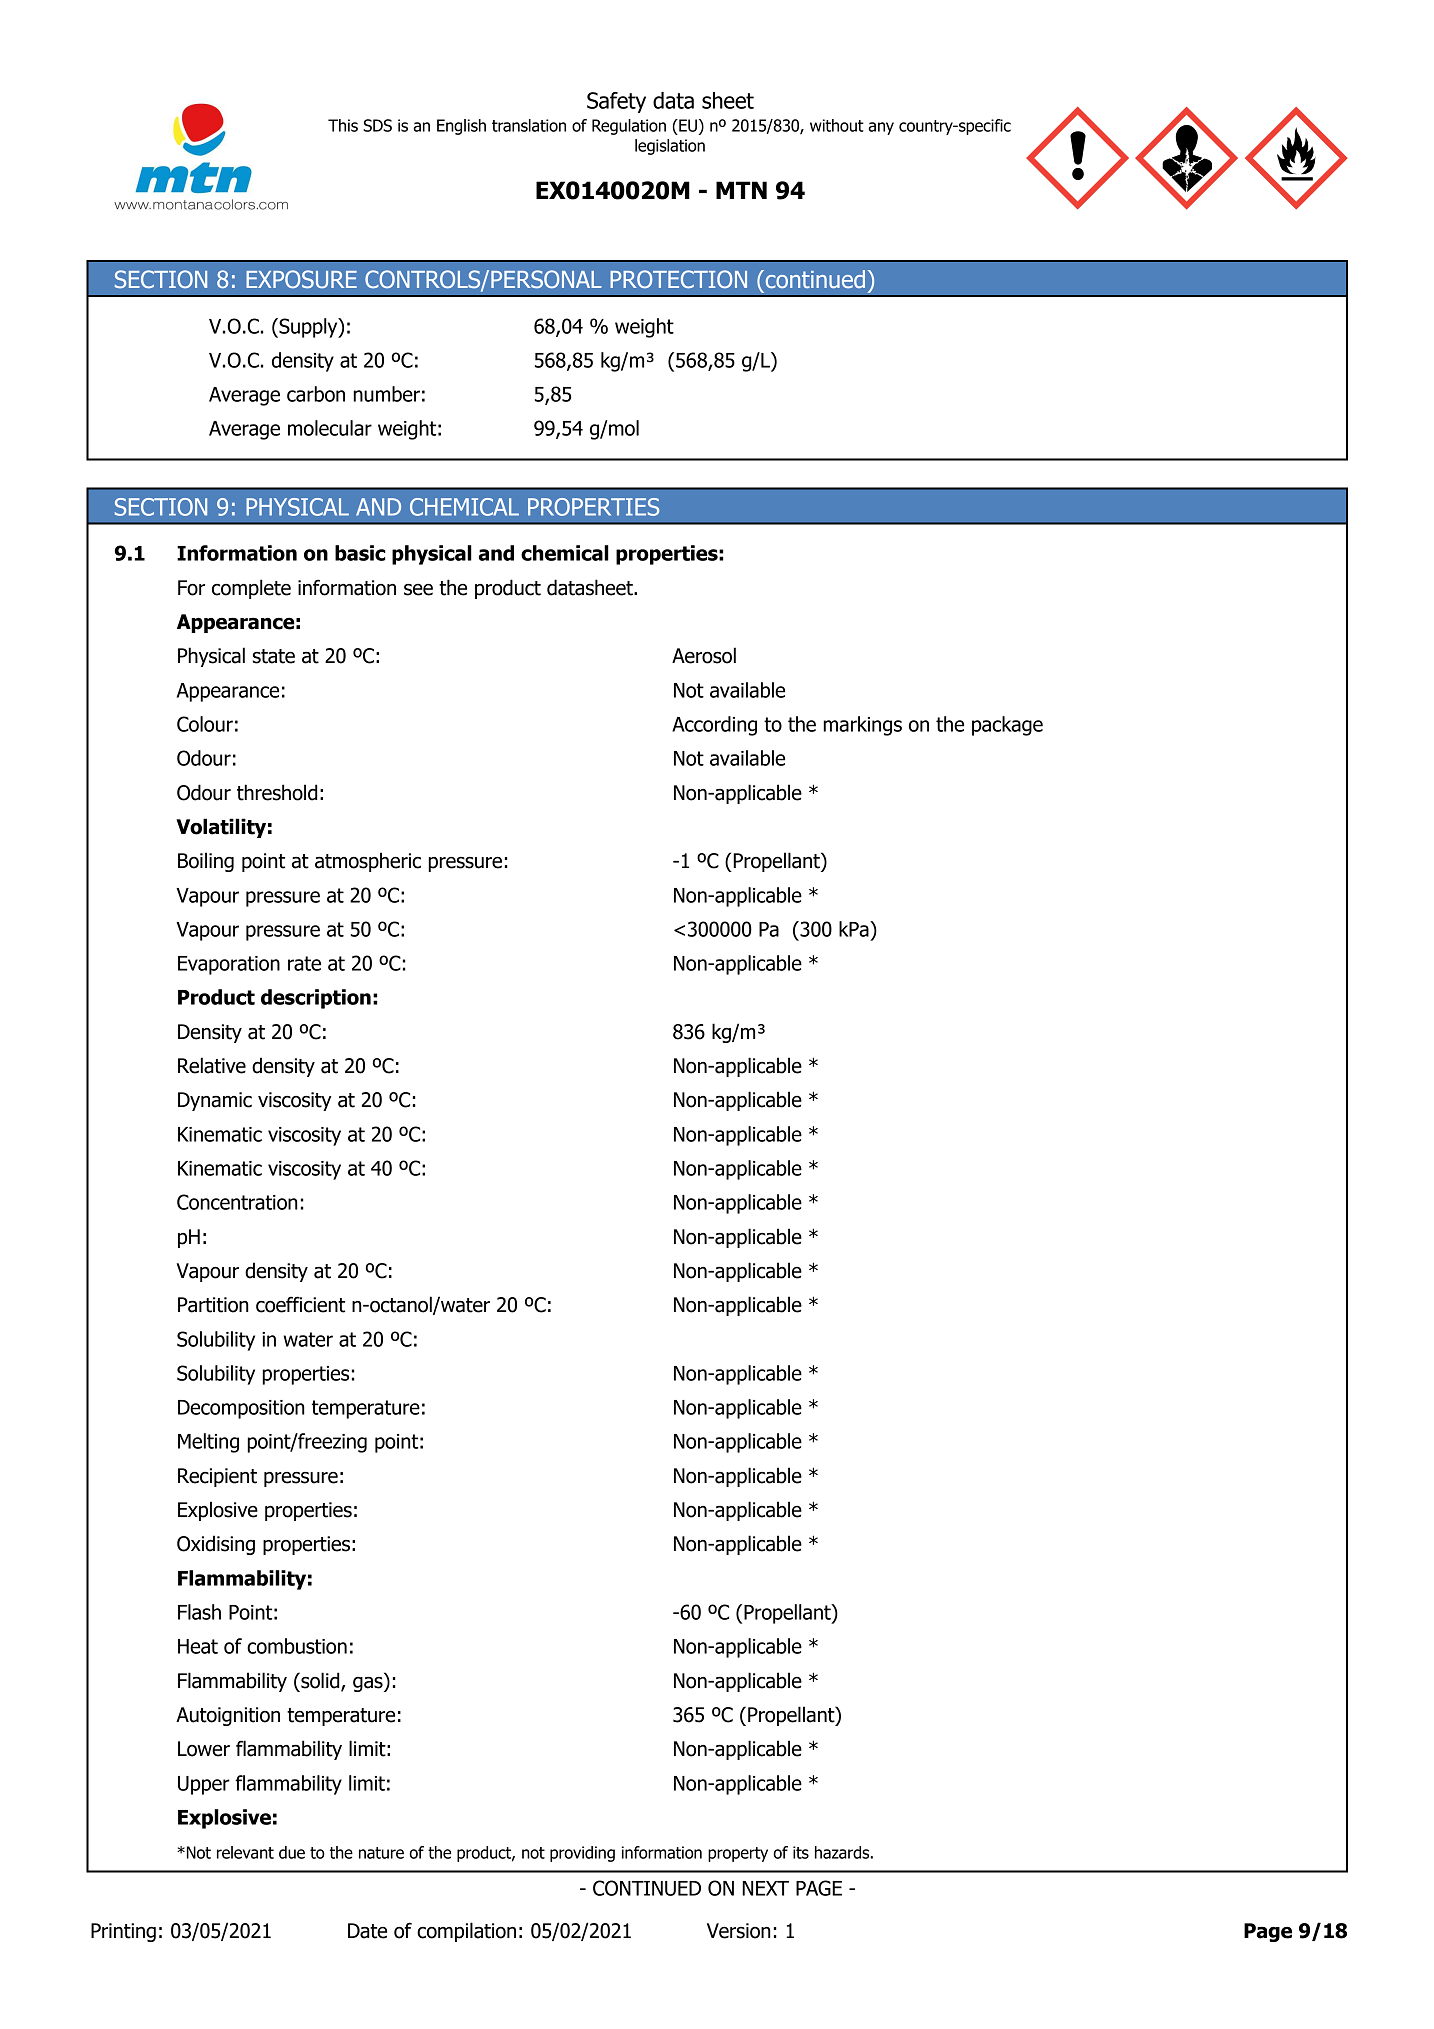  I want to click on see, so click(418, 590).
